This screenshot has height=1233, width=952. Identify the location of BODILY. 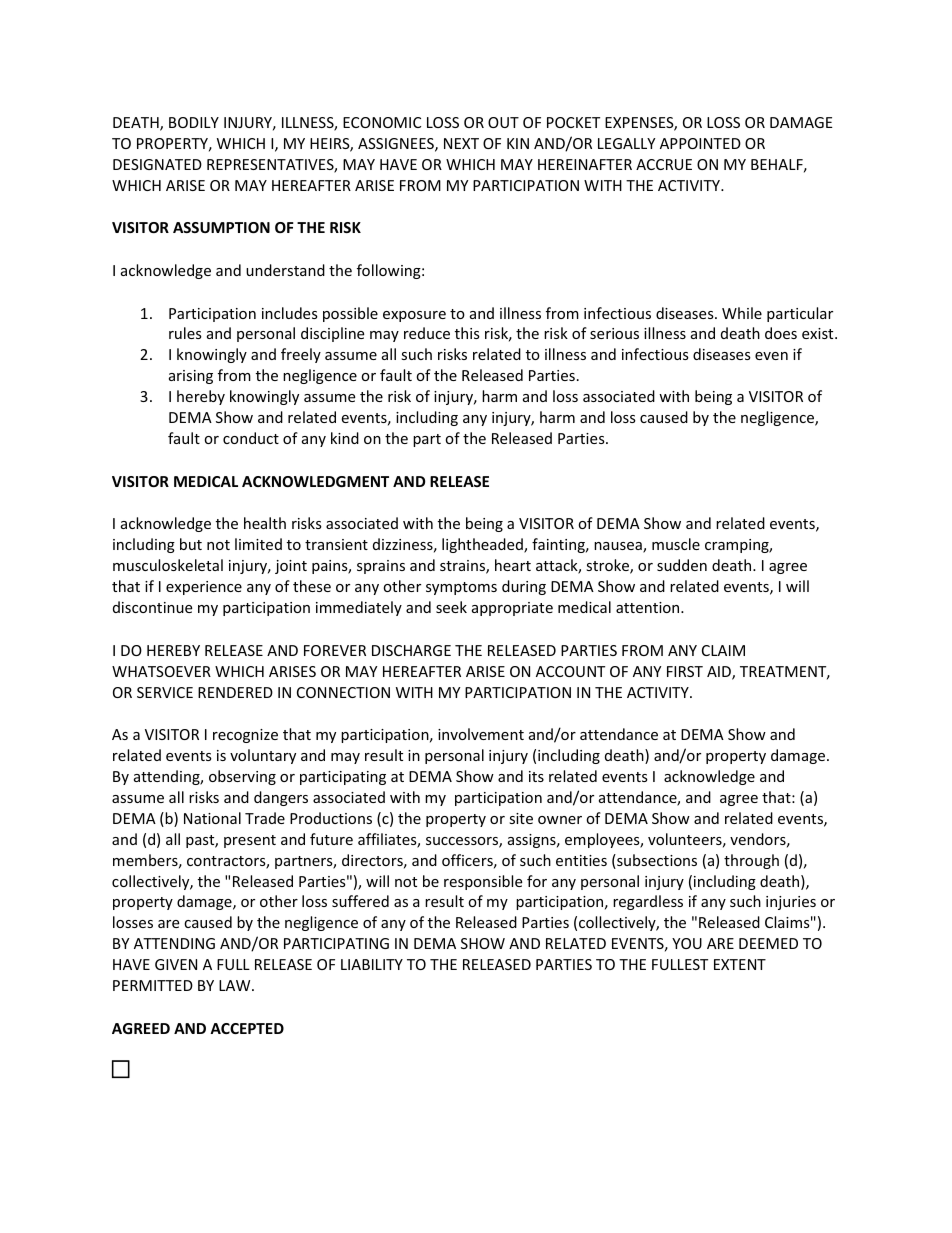
(194, 122).
